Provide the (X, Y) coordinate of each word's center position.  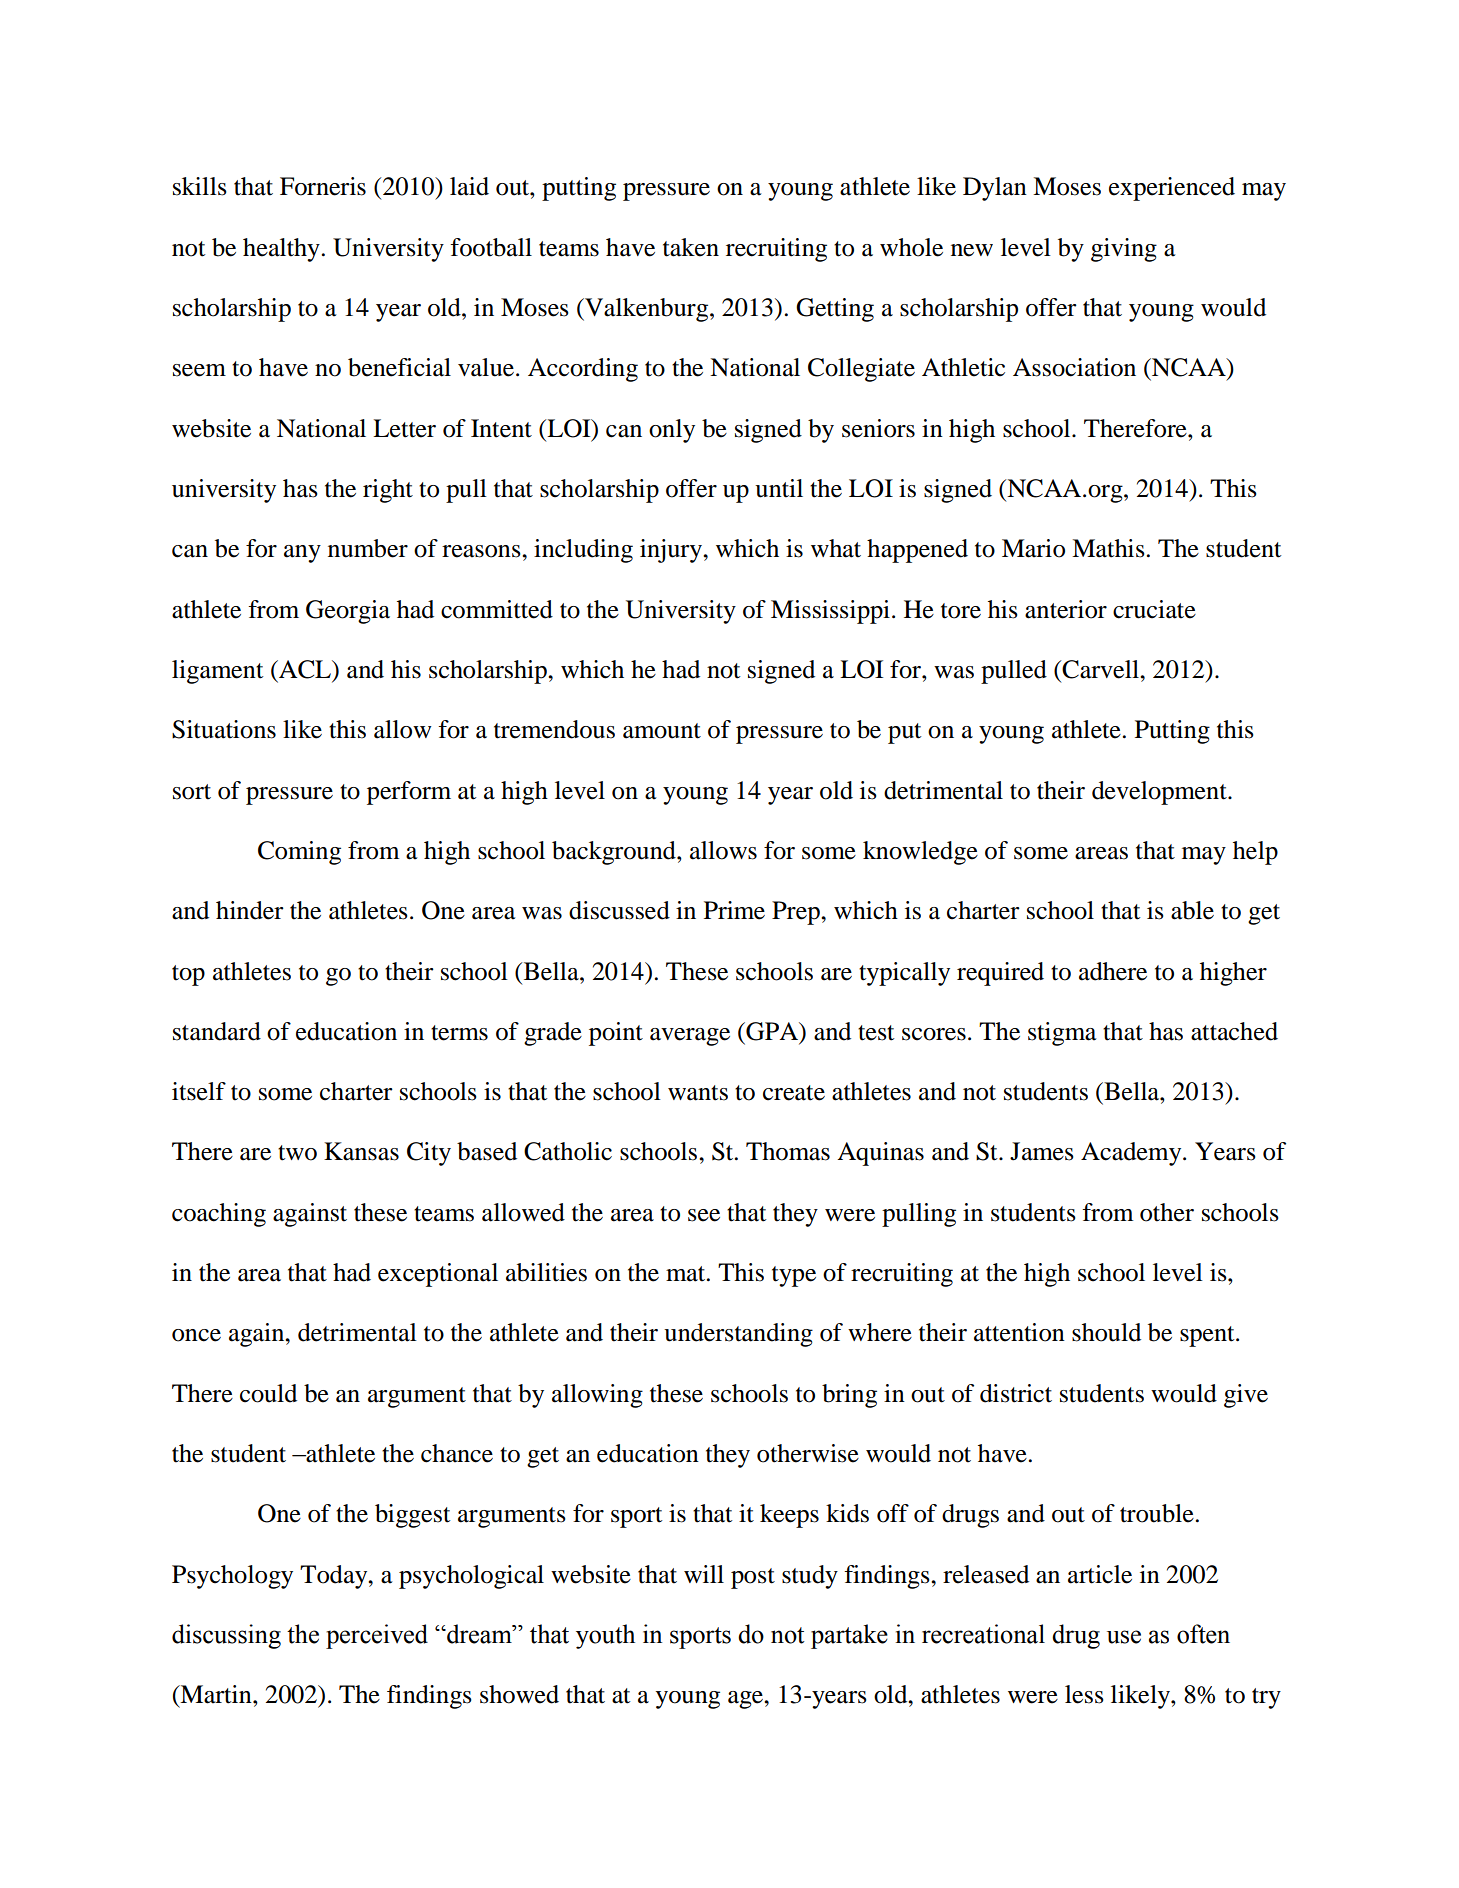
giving (1124, 250)
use (1124, 1637)
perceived (377, 1636)
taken (691, 247)
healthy (281, 250)
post (753, 1578)
